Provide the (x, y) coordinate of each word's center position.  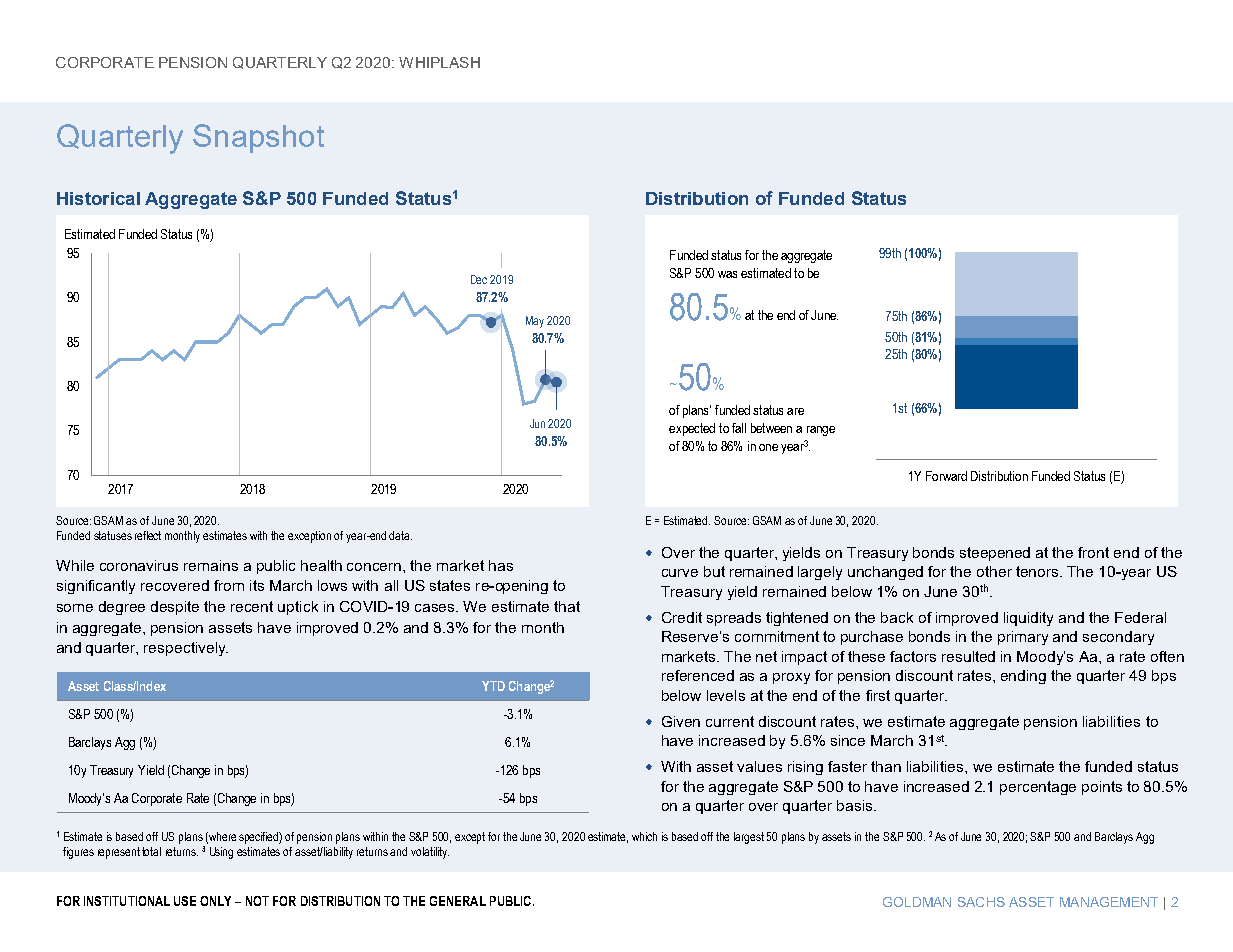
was (727, 274)
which (644, 836)
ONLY (215, 901)
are (795, 411)
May (535, 322)
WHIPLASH (439, 62)
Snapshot (258, 138)
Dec (479, 279)
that (567, 606)
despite (175, 608)
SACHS (981, 902)
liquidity (1028, 619)
